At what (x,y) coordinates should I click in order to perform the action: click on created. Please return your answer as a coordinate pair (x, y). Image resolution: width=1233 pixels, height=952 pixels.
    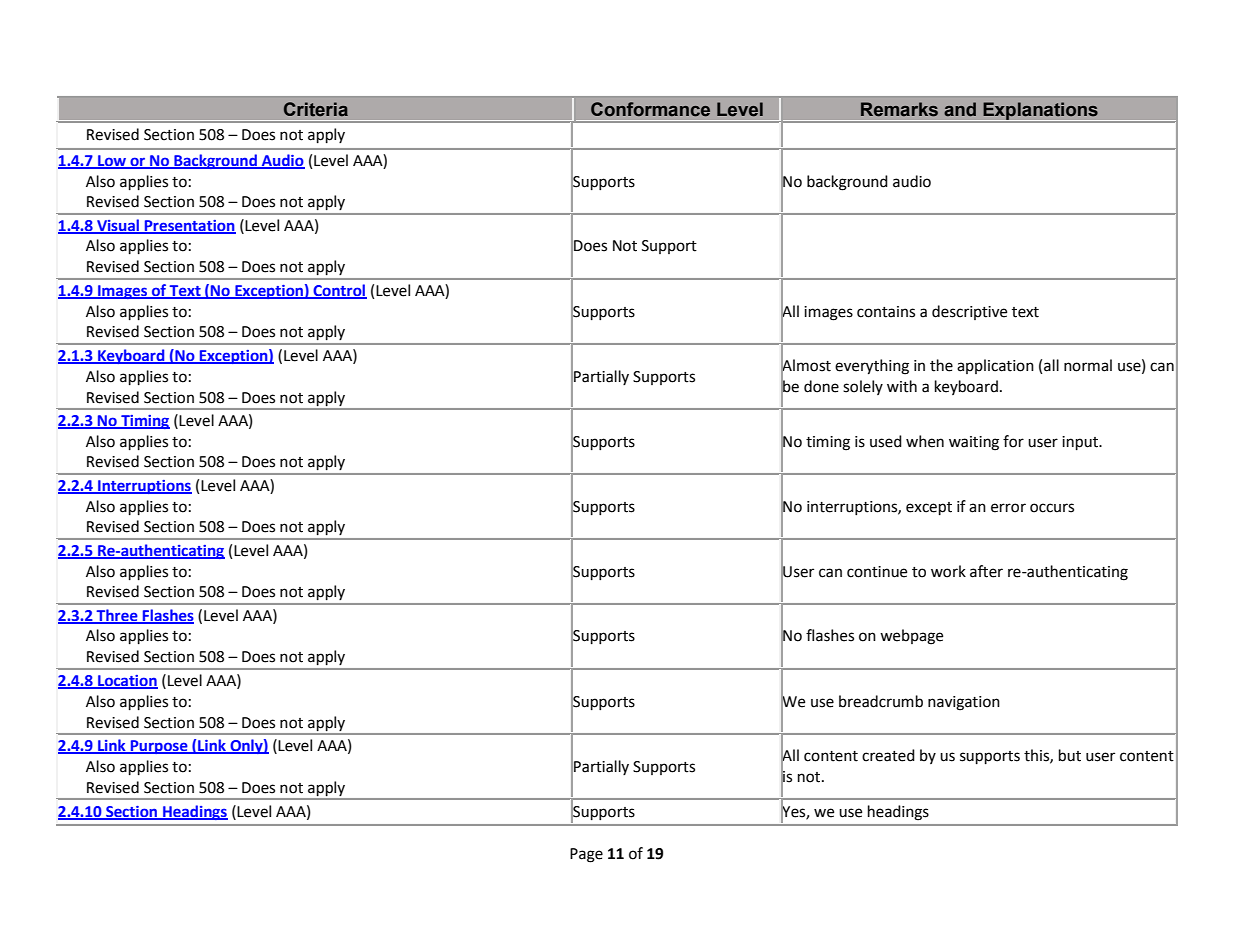
    Looking at the image, I should click on (888, 755).
